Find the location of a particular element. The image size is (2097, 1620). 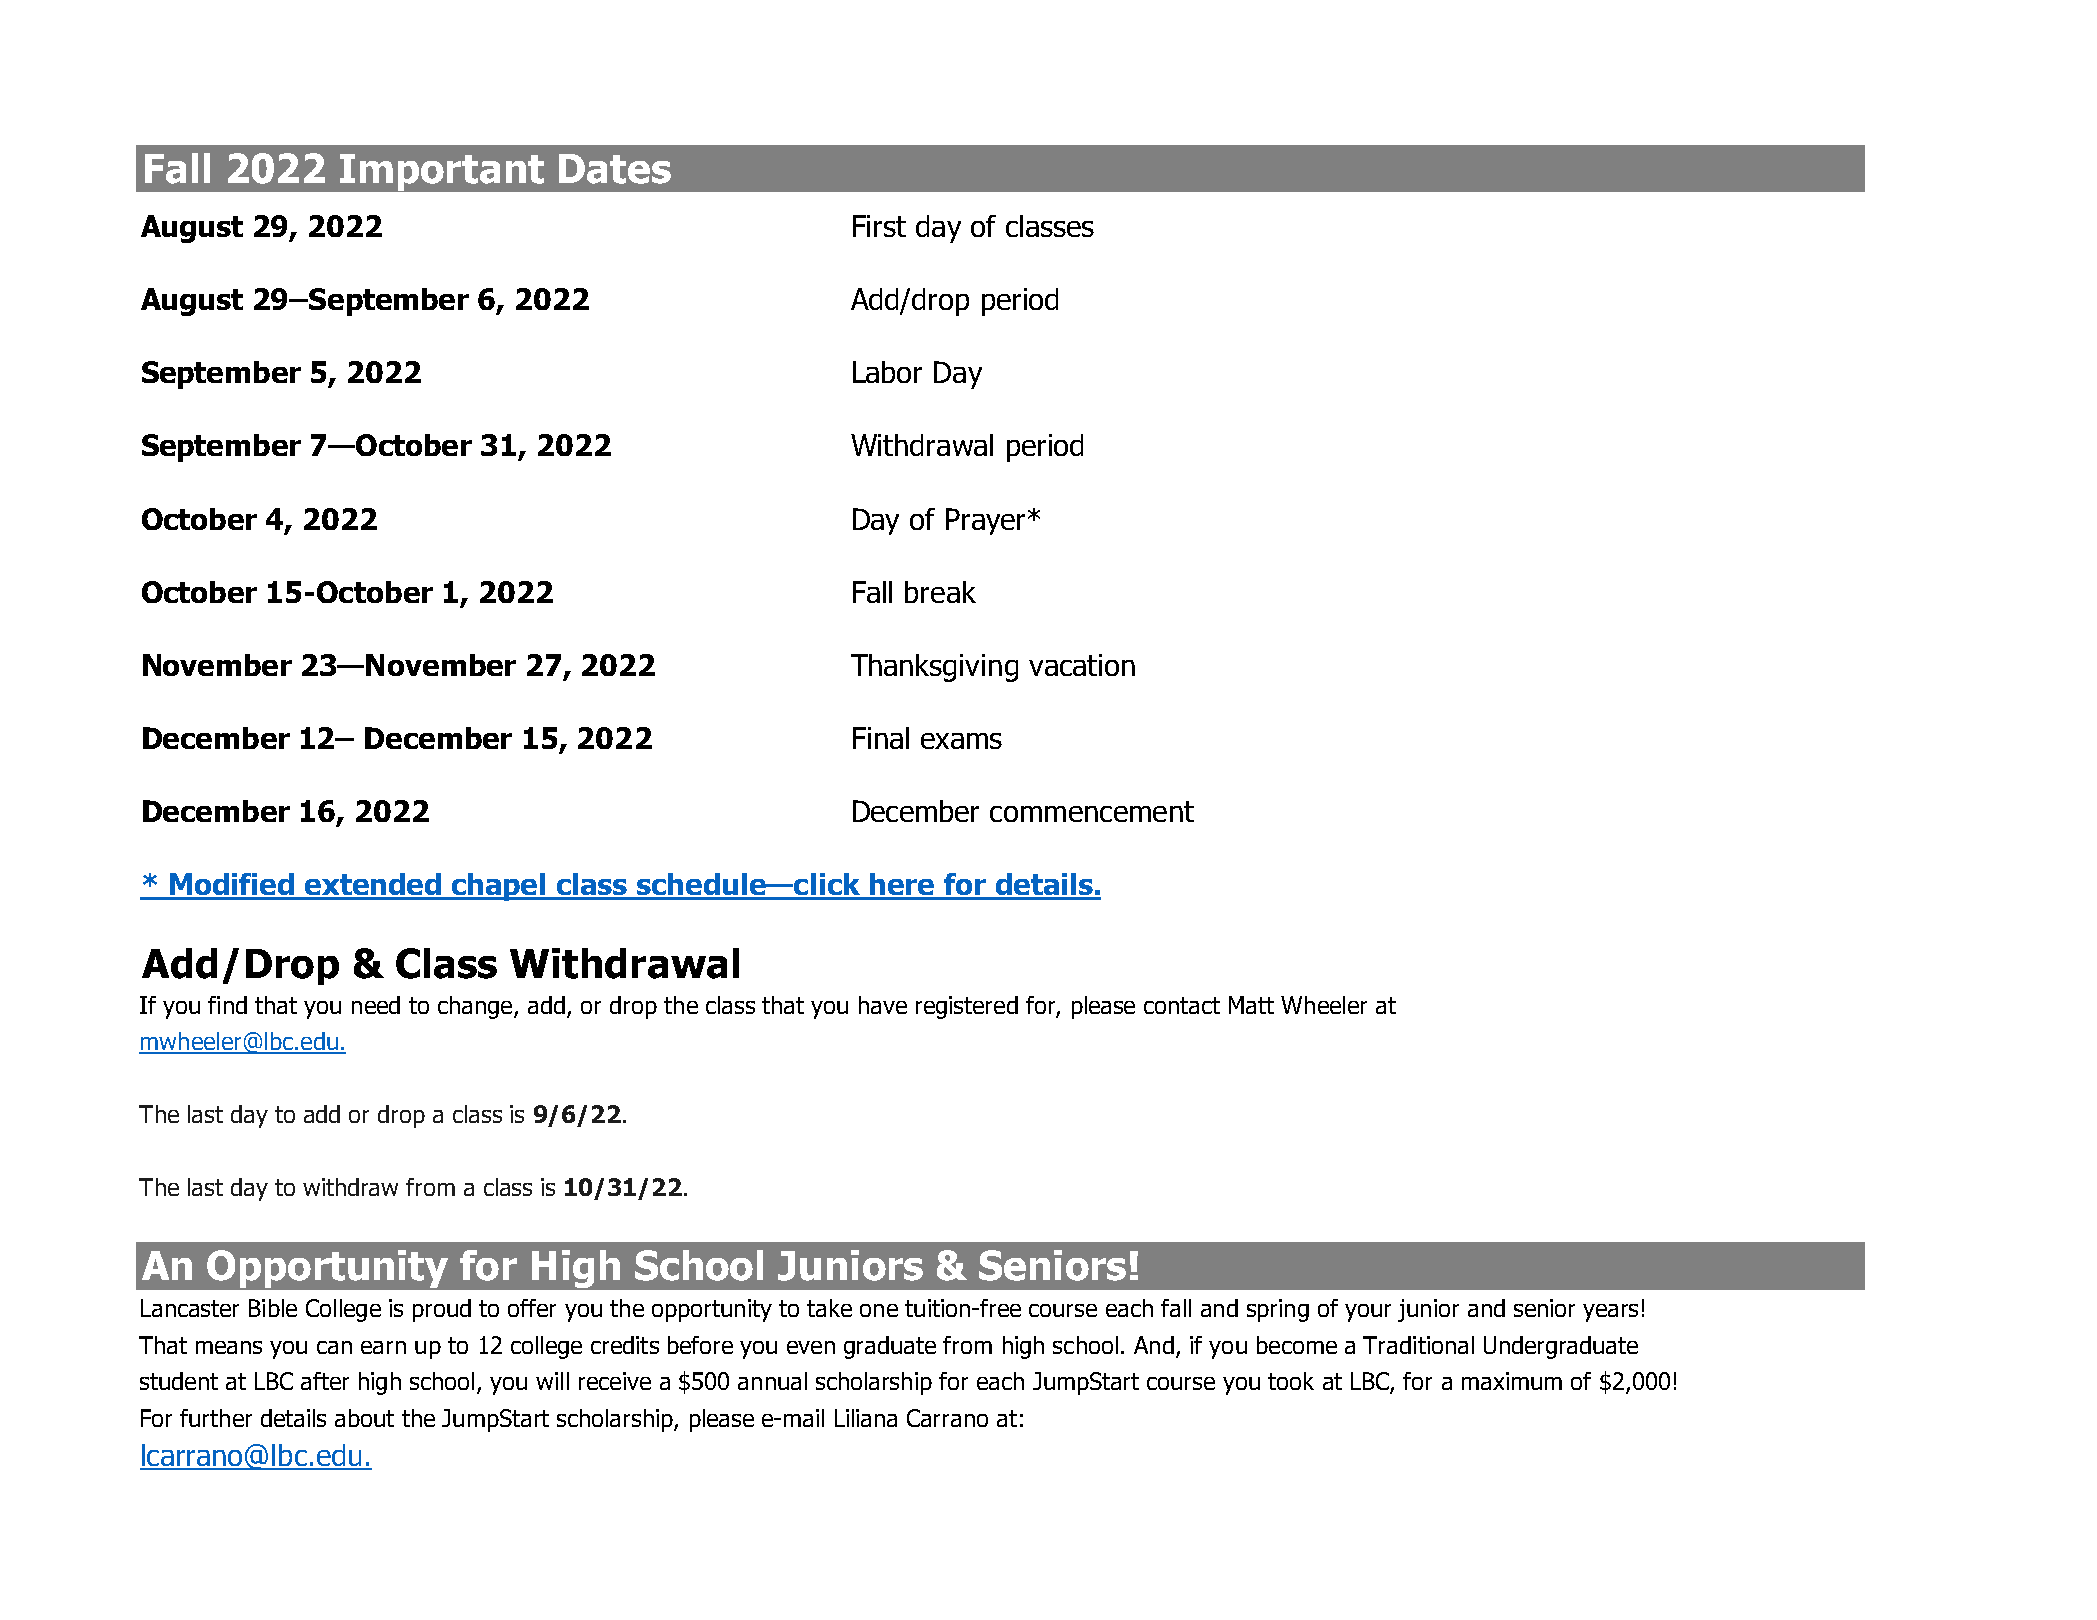

Labor is located at coordinates (887, 372).
